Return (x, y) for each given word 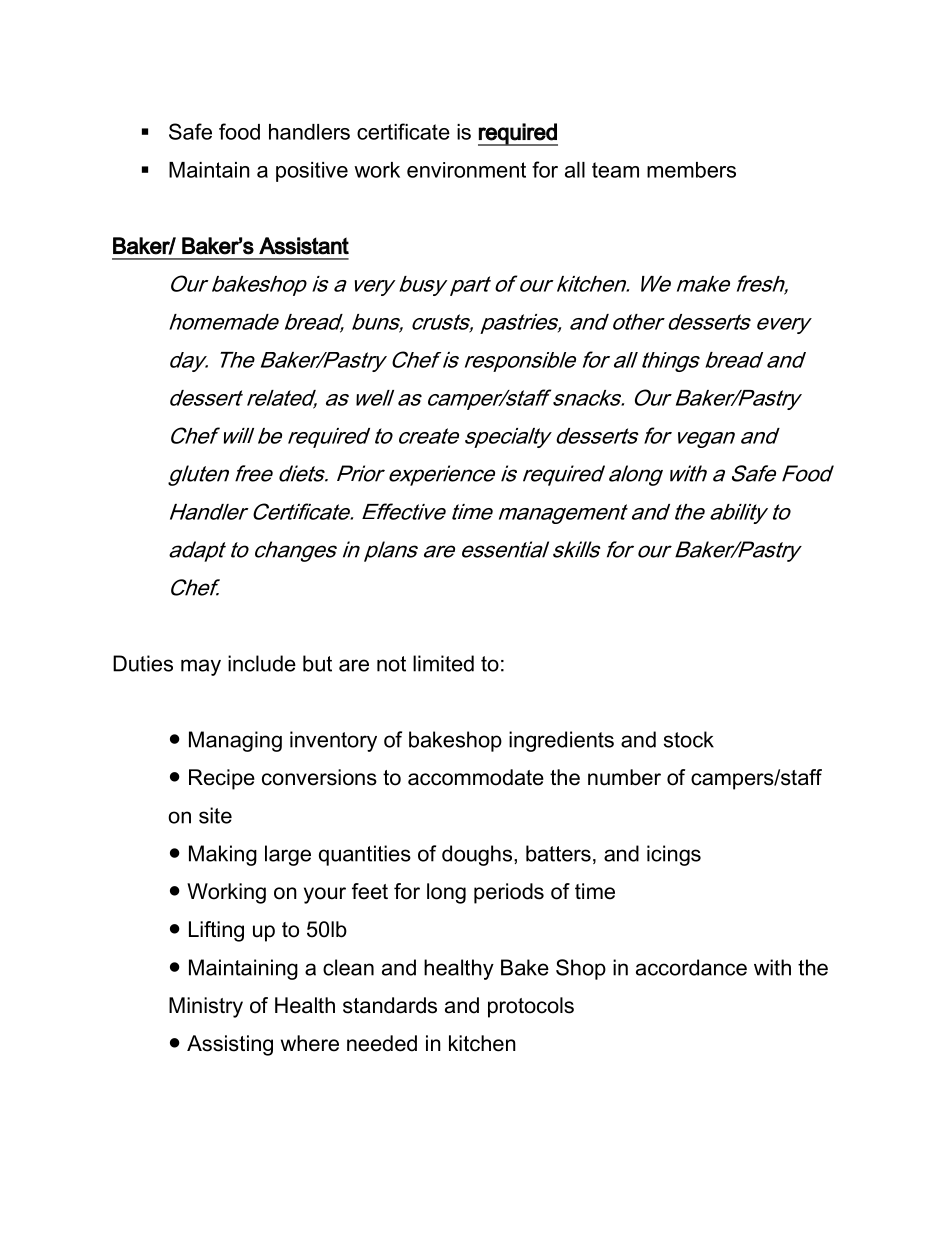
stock (689, 739)
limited (443, 663)
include (262, 663)
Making (223, 855)
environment (466, 170)
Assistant (304, 246)
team (615, 170)
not (391, 664)
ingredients (561, 741)
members (691, 170)
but (317, 663)
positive (312, 172)
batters (558, 853)
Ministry (206, 1007)
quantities (365, 855)
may (201, 667)
